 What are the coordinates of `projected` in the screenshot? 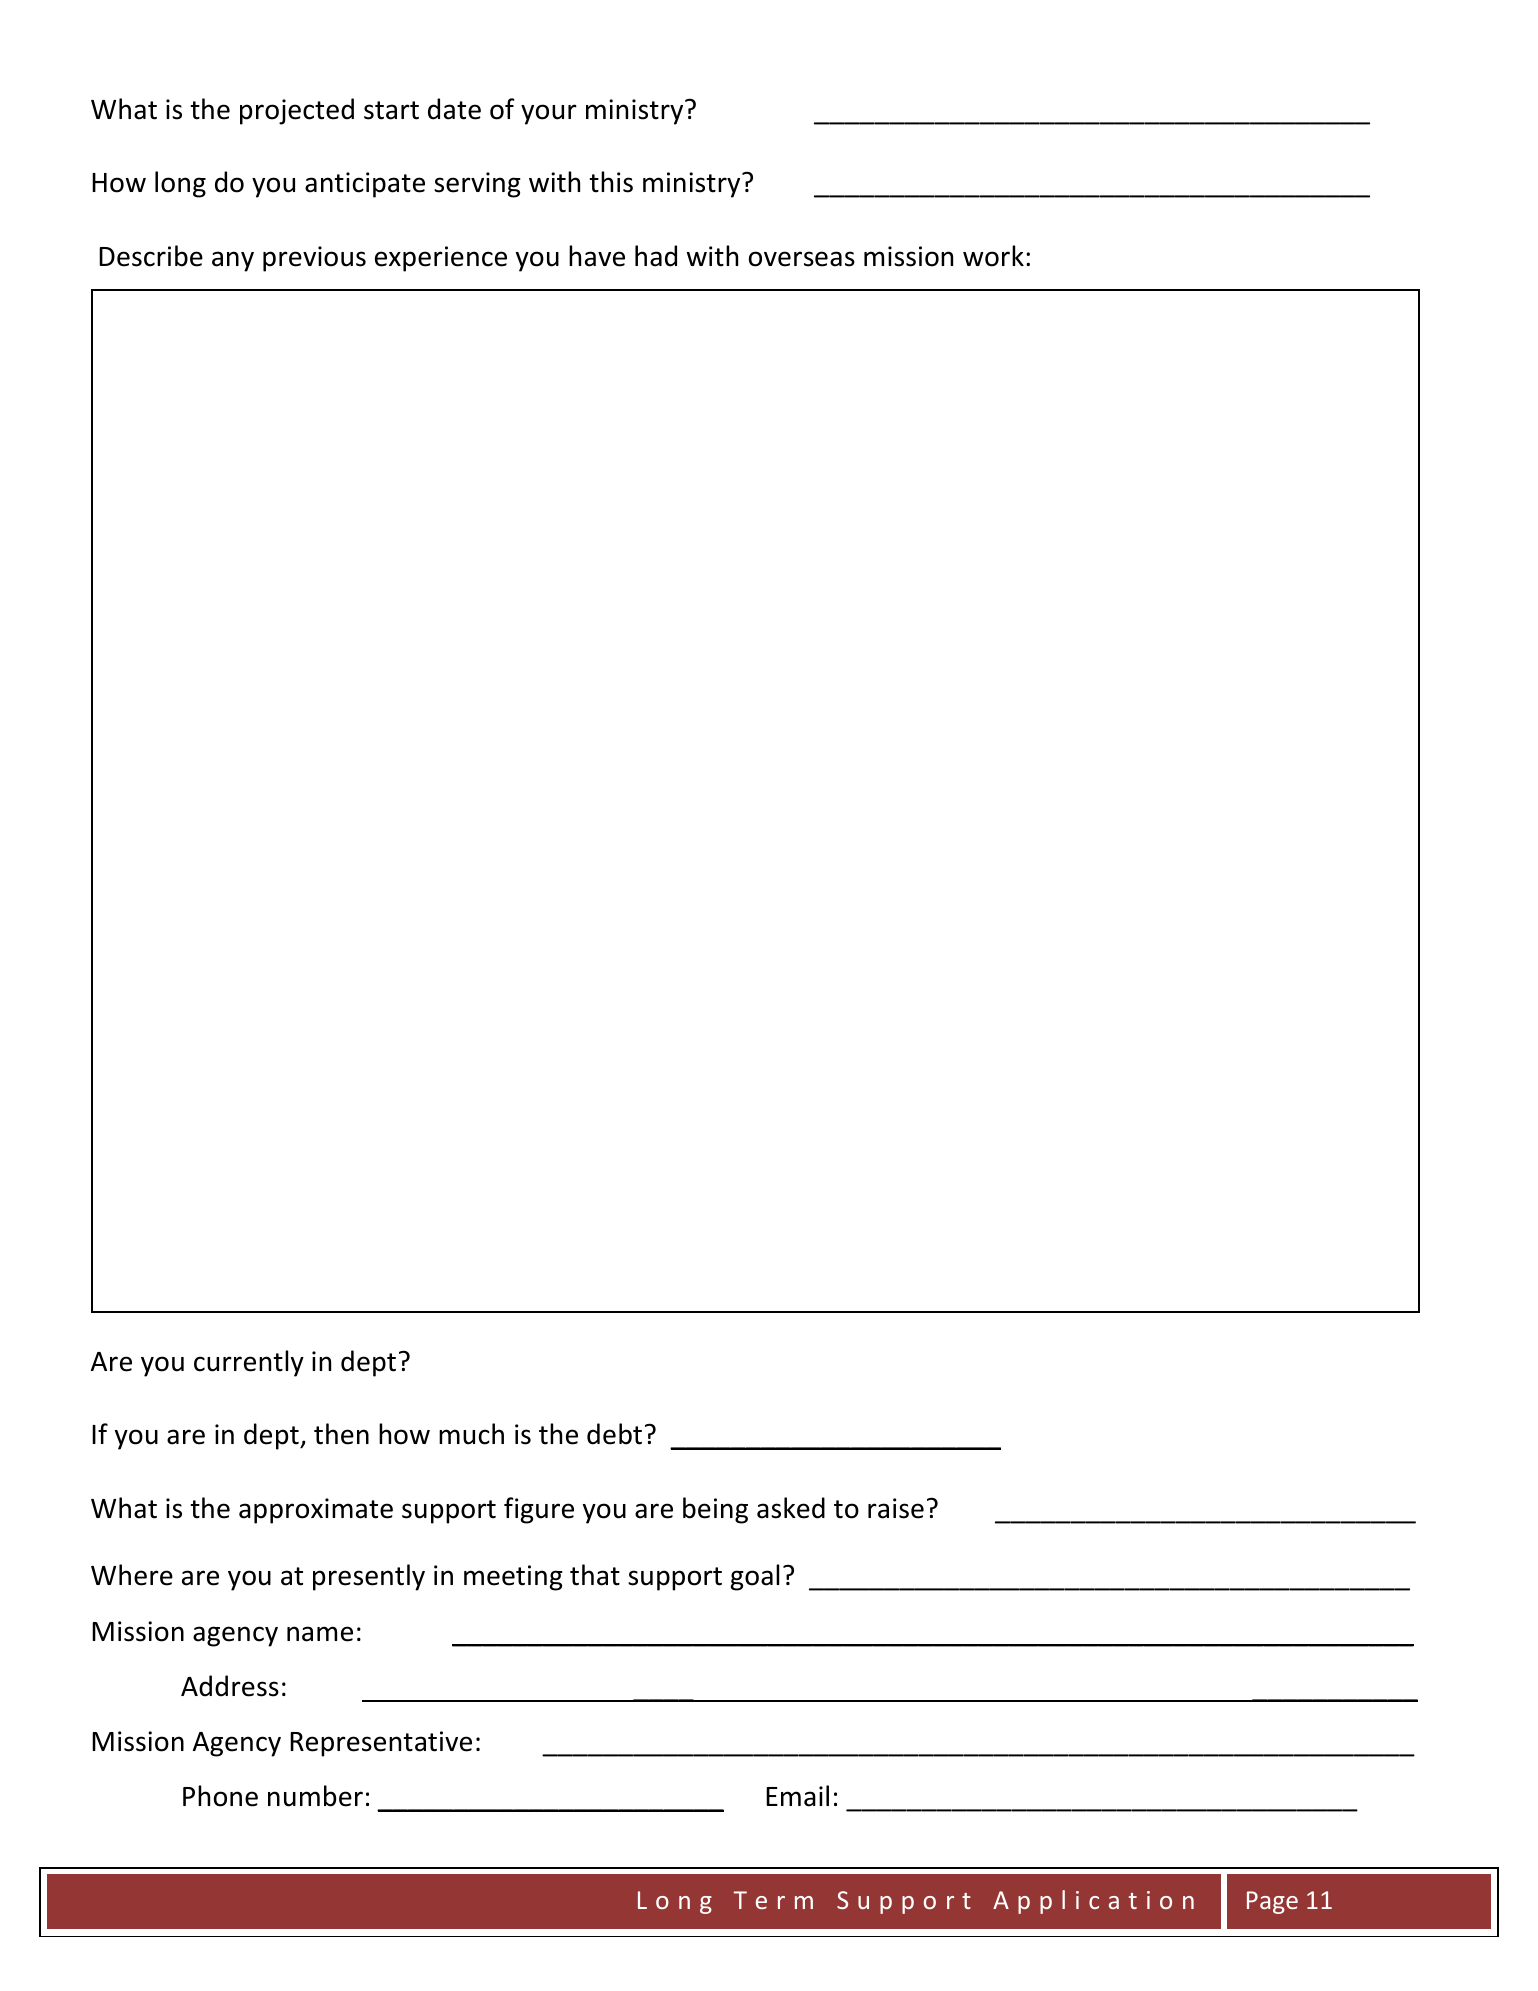 It's located at (297, 111).
